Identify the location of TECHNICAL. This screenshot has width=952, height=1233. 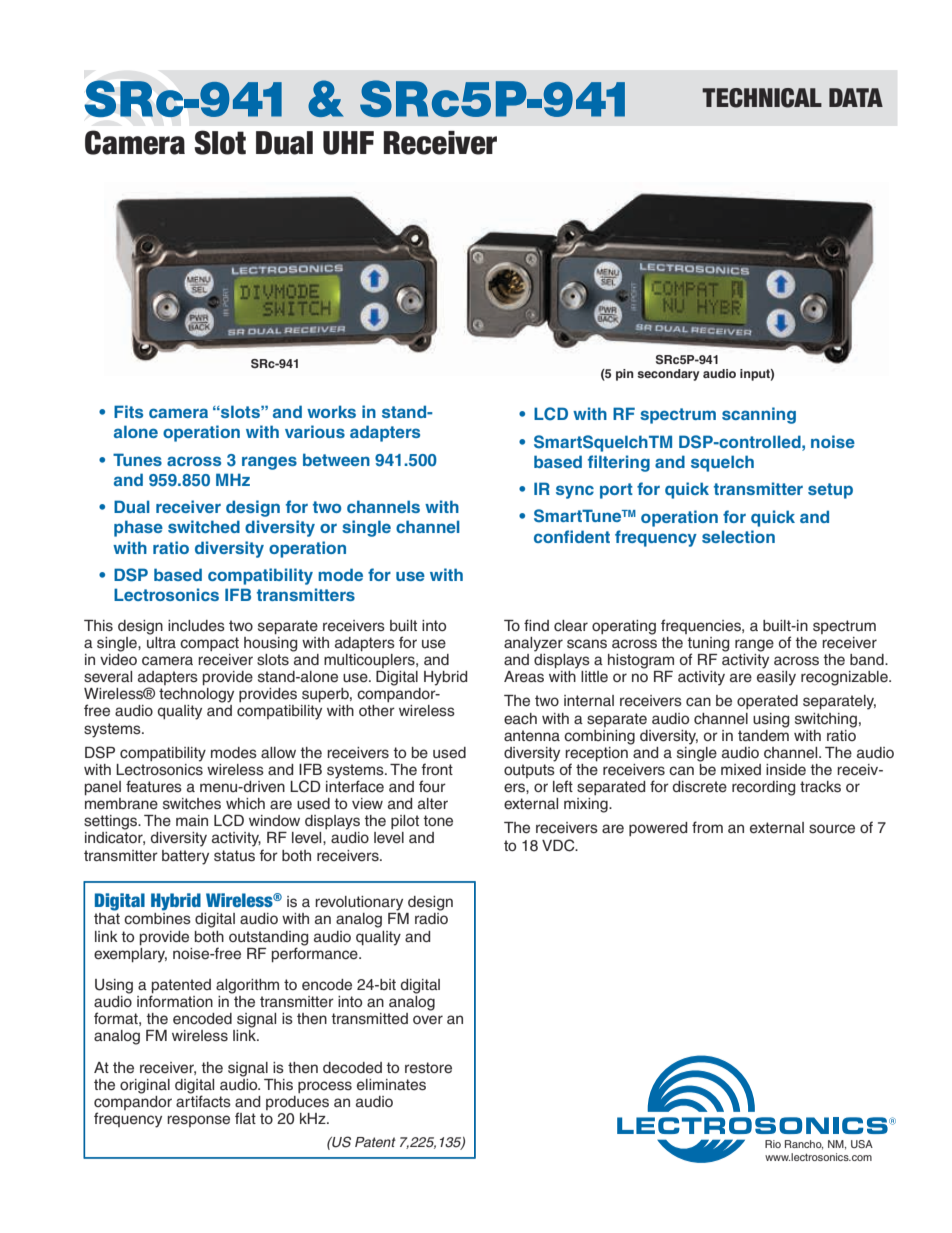
(762, 98).
